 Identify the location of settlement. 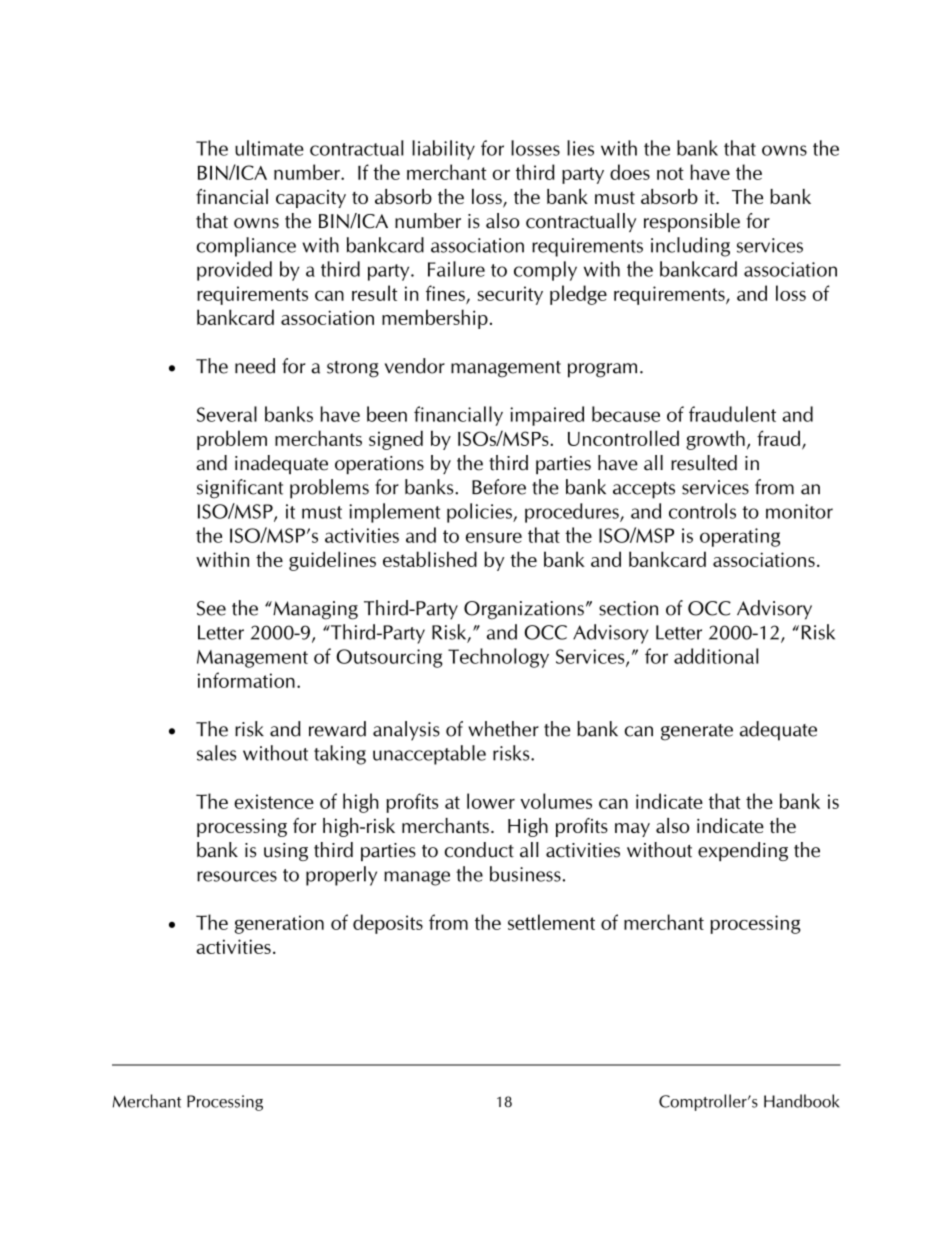
(551, 922).
